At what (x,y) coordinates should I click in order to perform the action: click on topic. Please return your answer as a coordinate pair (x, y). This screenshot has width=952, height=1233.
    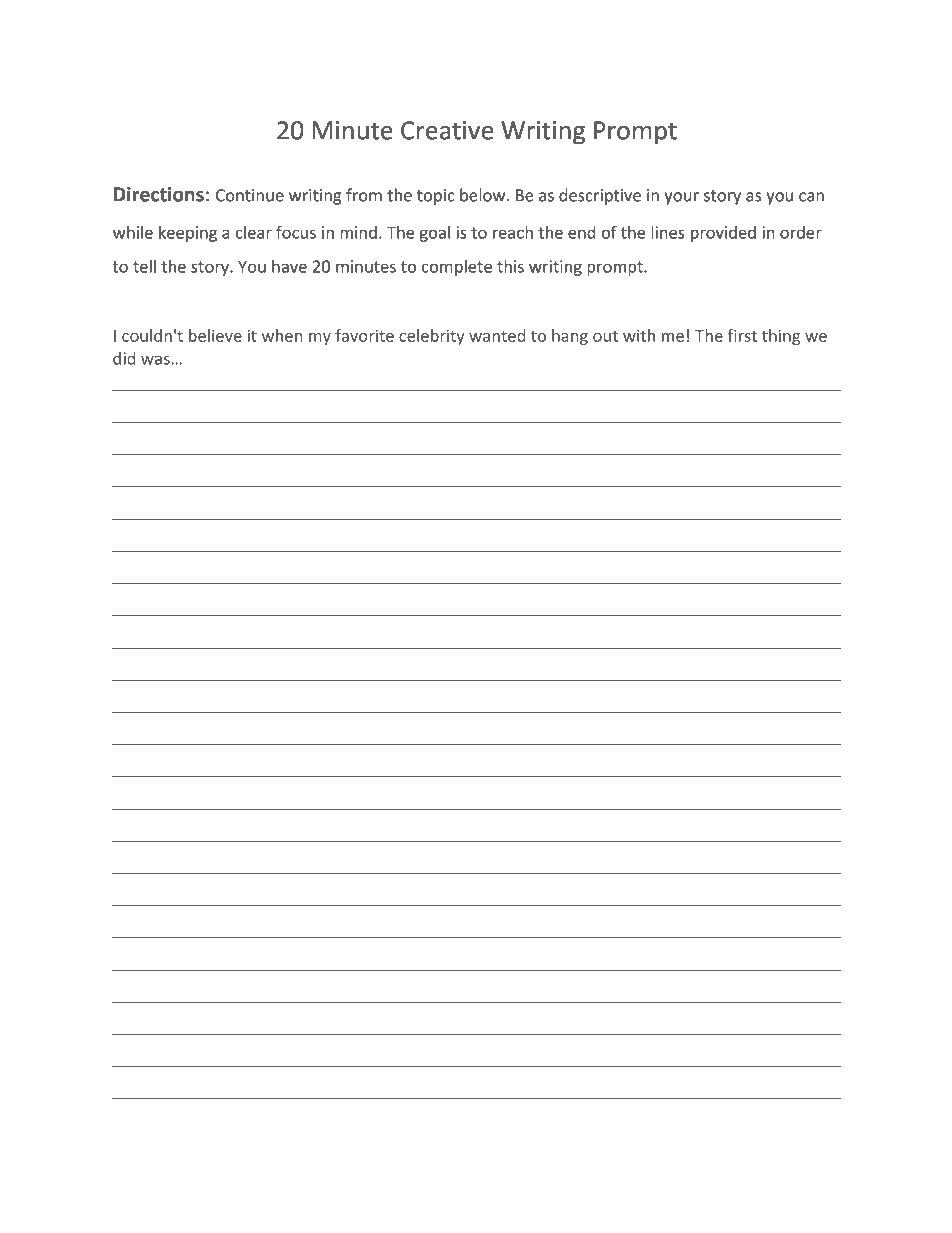
    Looking at the image, I should click on (436, 197).
